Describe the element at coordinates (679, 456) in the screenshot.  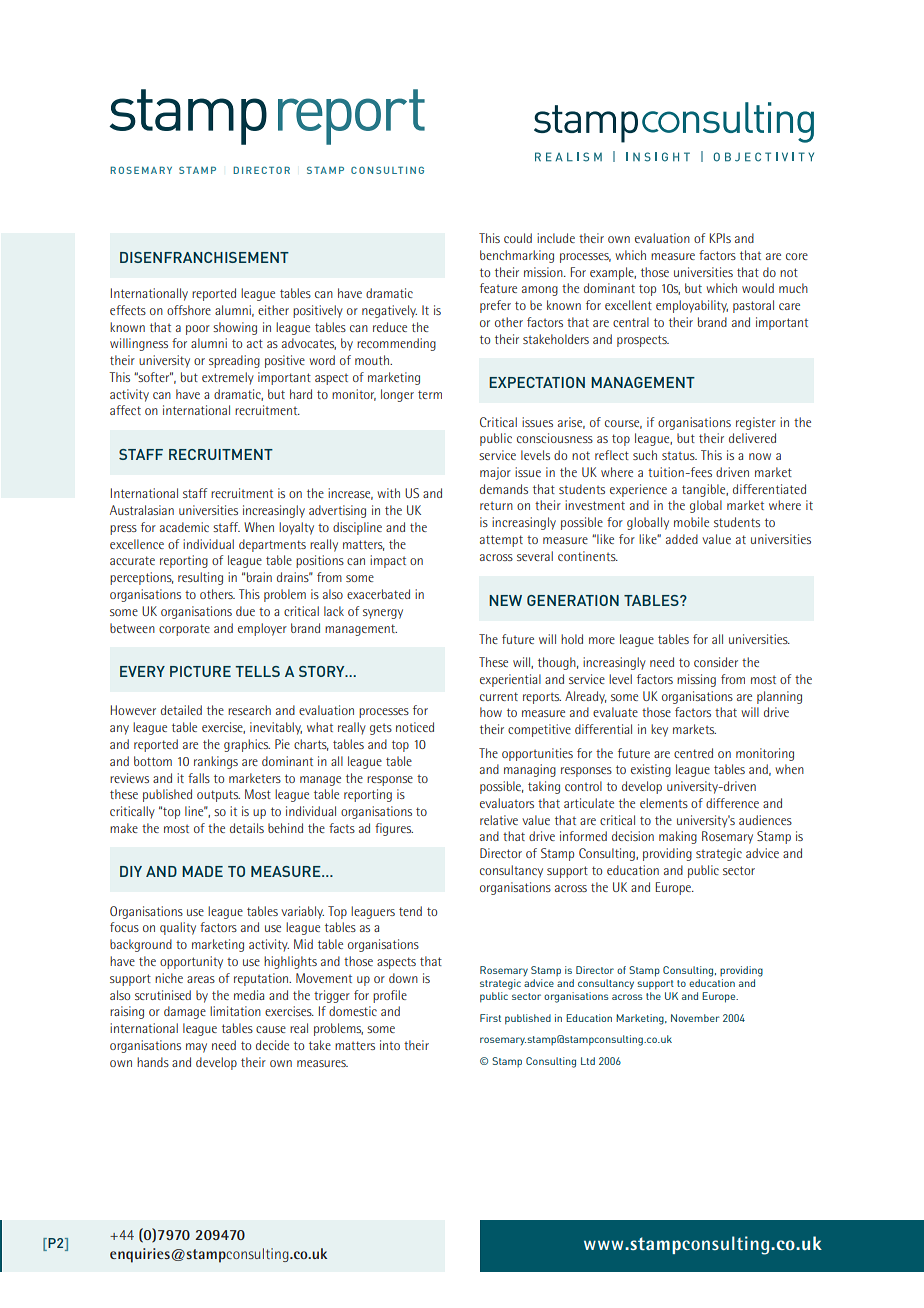
I see `status` at that location.
